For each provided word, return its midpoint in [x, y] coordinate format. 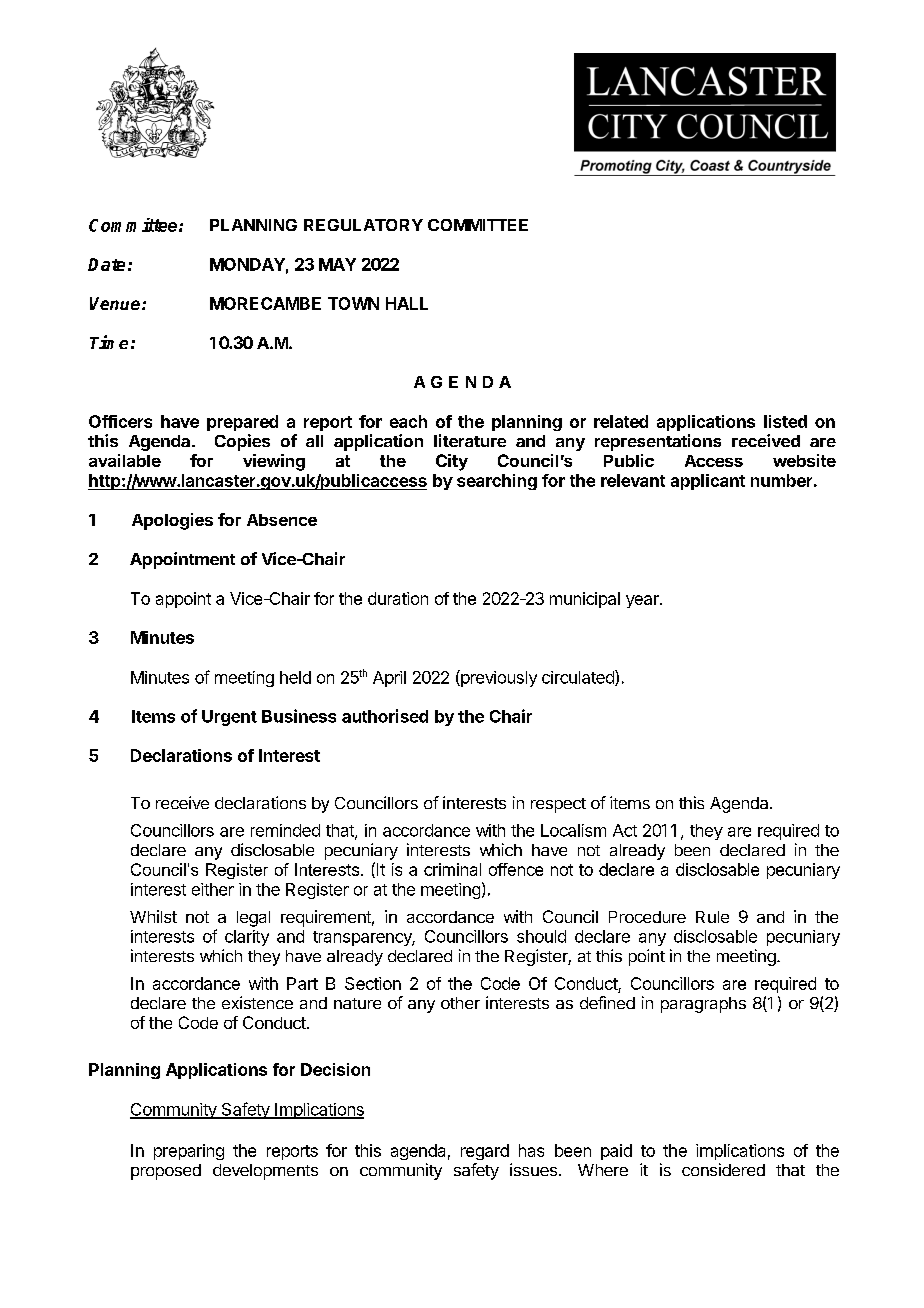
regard [485, 1152]
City [452, 462]
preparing [189, 1152]
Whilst [153, 916]
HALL [407, 303]
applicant [708, 482]
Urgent [229, 718]
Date [106, 264]
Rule [712, 917]
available [125, 460]
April [389, 679]
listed [785, 421]
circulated [579, 678]
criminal [452, 869]
